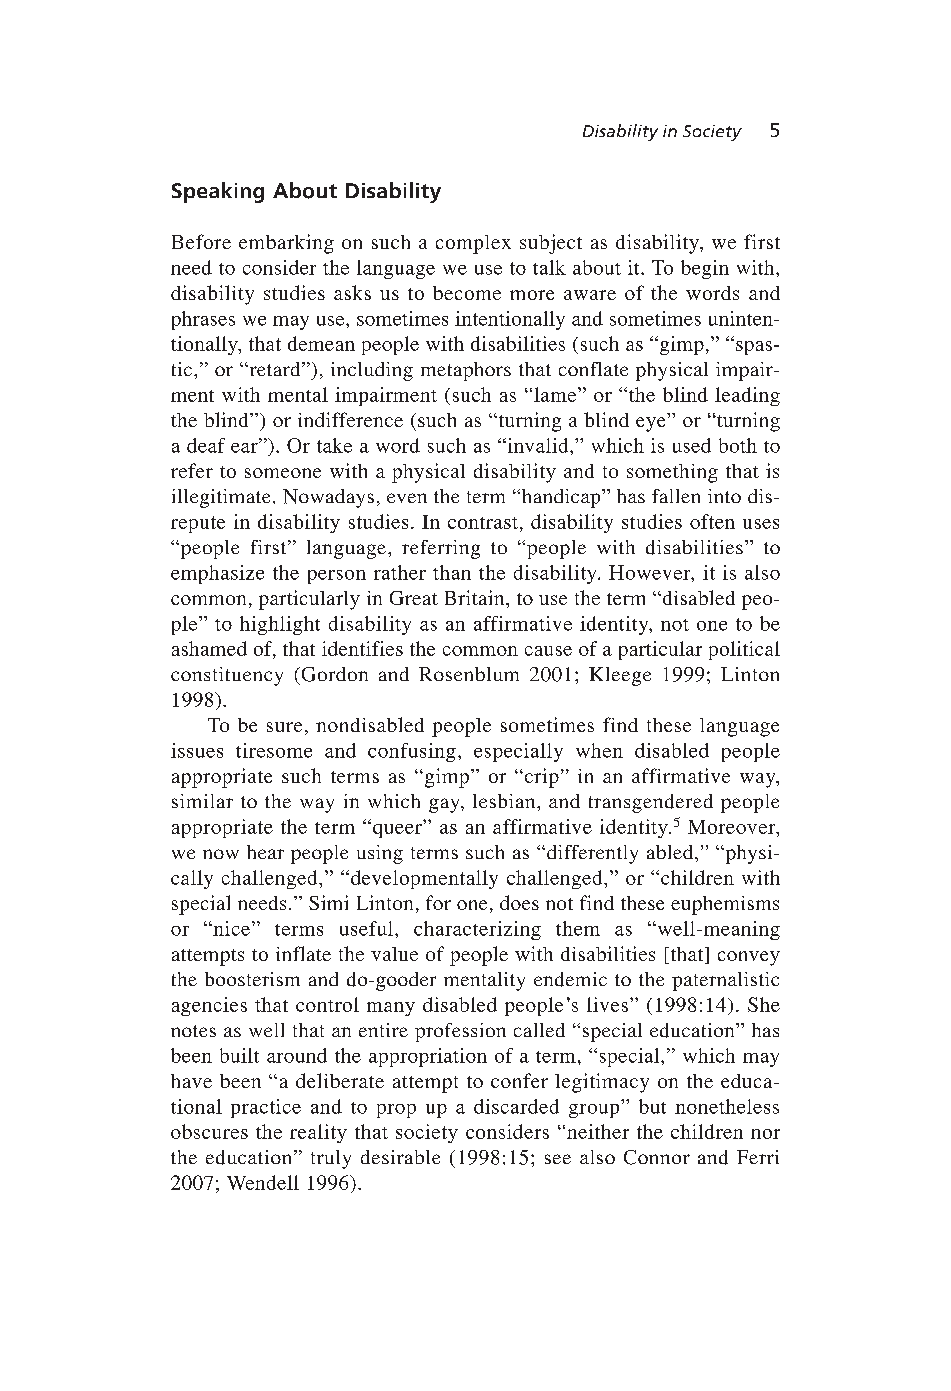  Describe the element at coordinates (744, 650) in the image. I see `political` at that location.
